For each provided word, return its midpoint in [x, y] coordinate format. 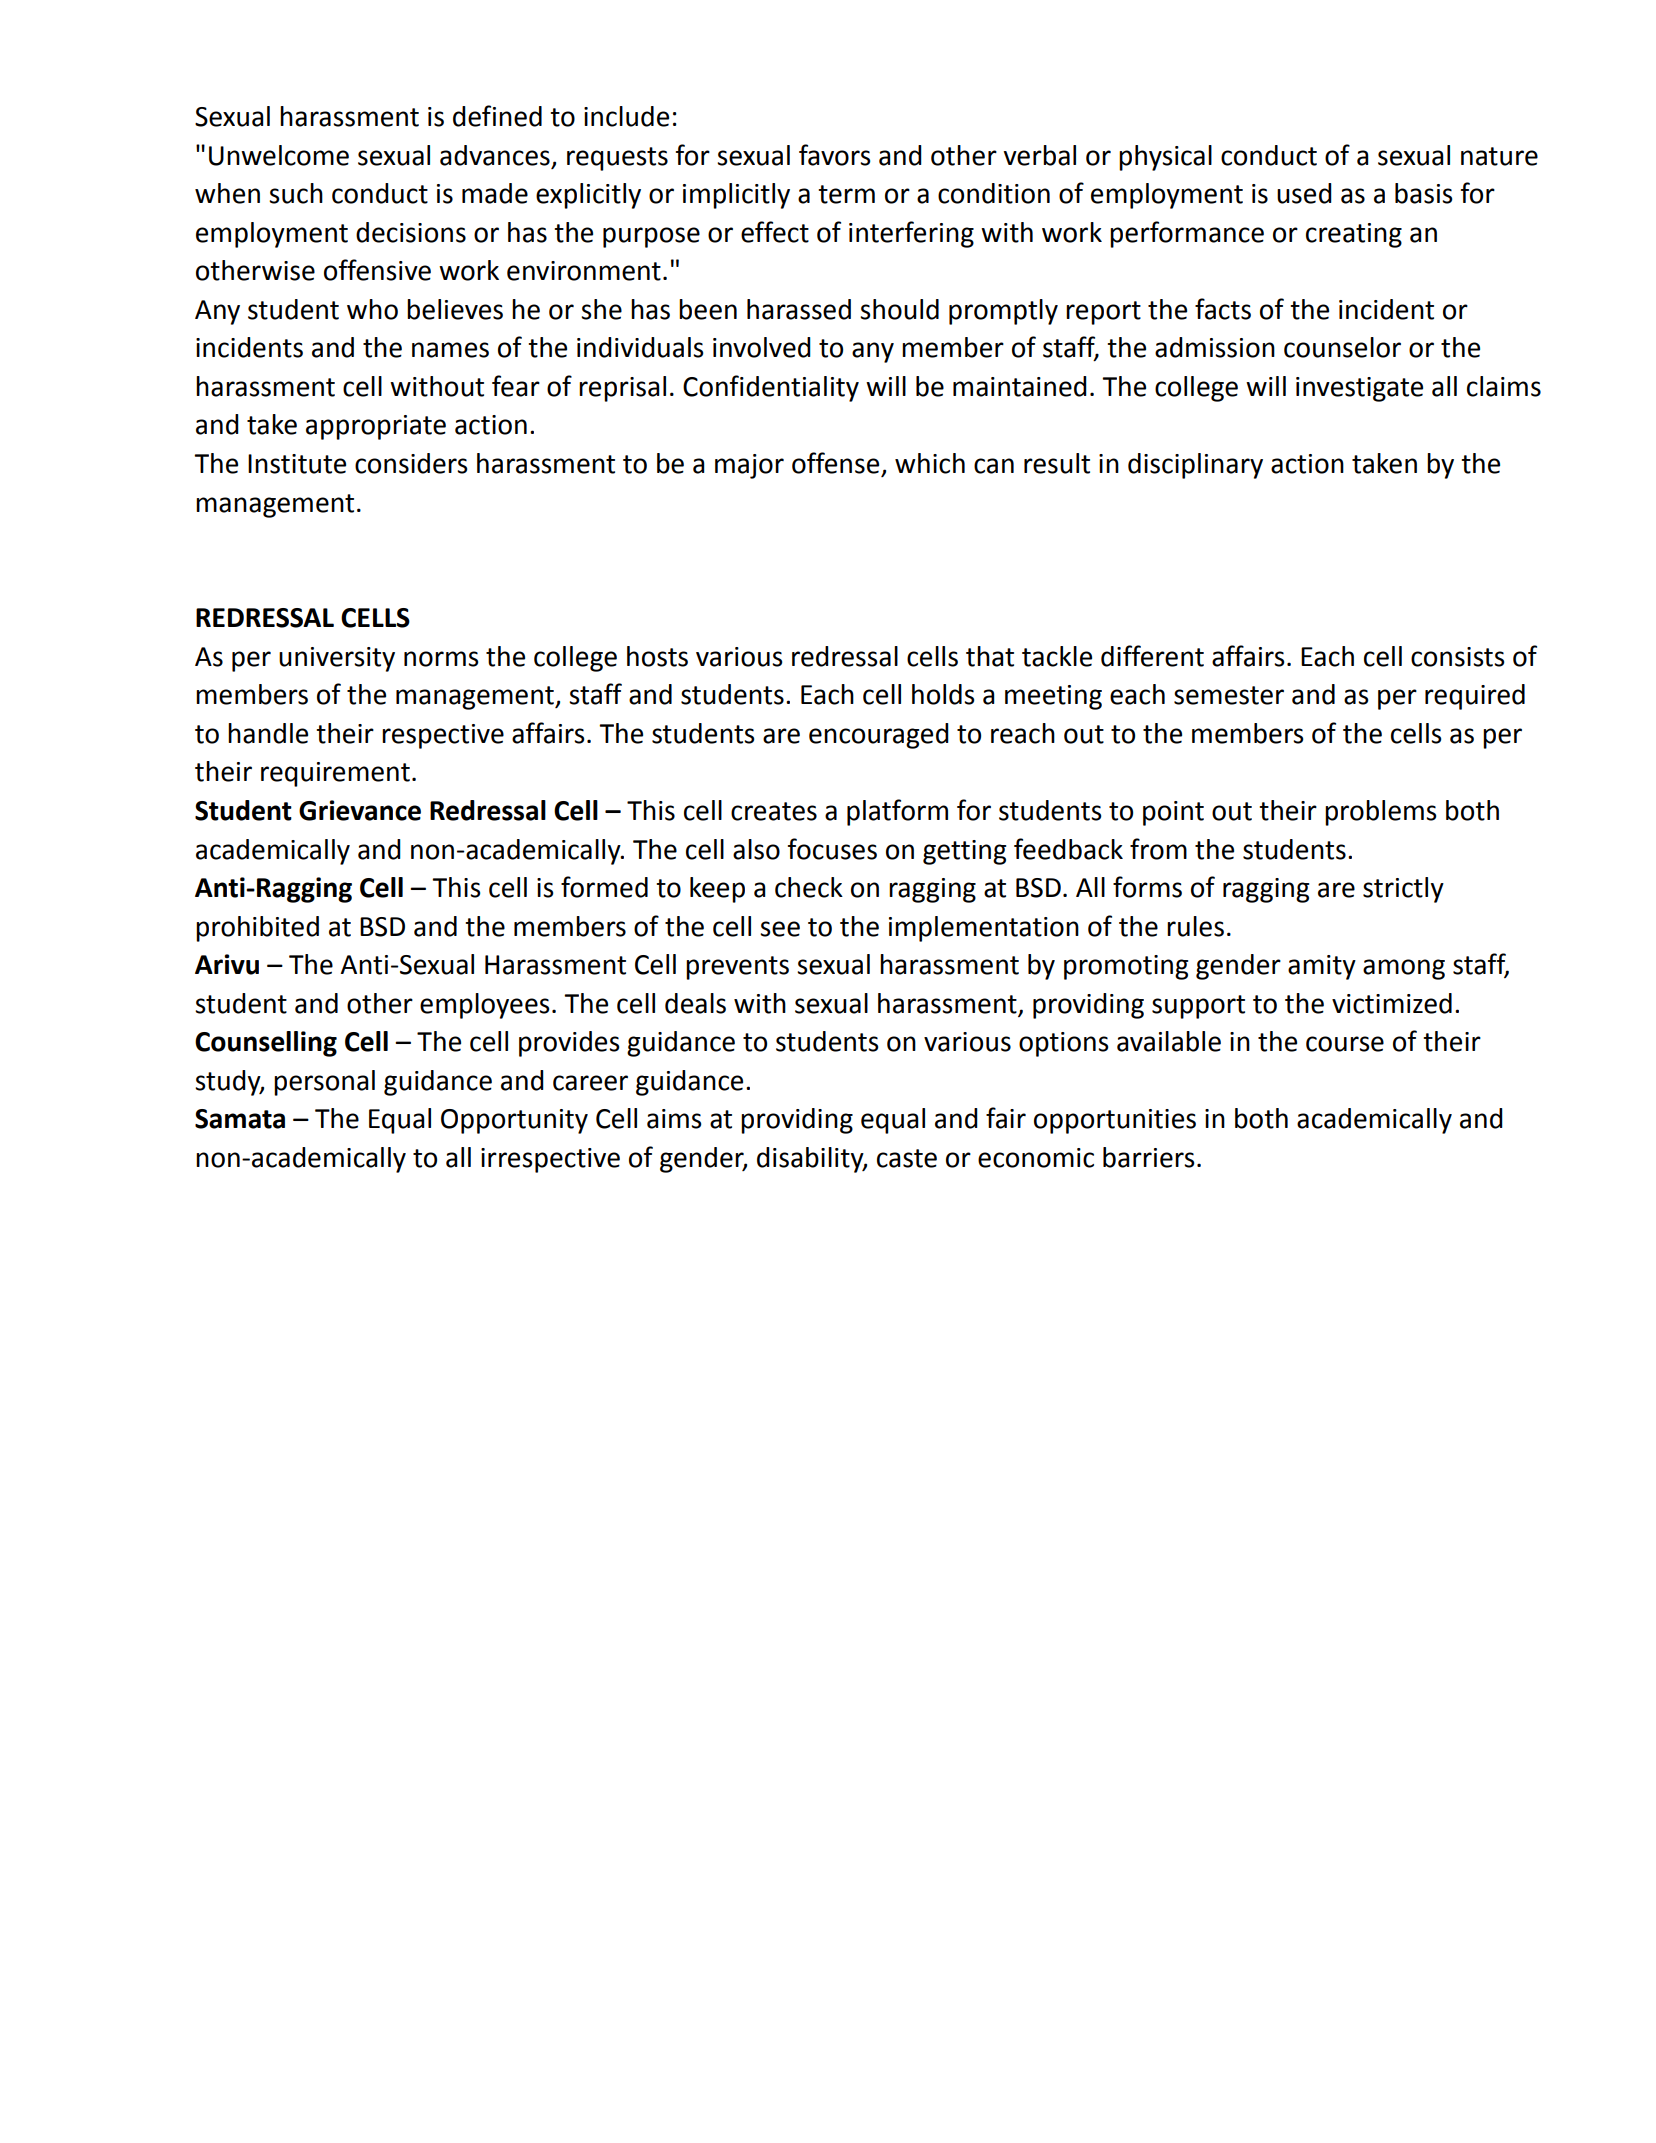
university [337, 659]
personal [324, 1083]
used [1304, 193]
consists [1458, 657]
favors [835, 155]
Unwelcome [279, 155]
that [990, 656]
